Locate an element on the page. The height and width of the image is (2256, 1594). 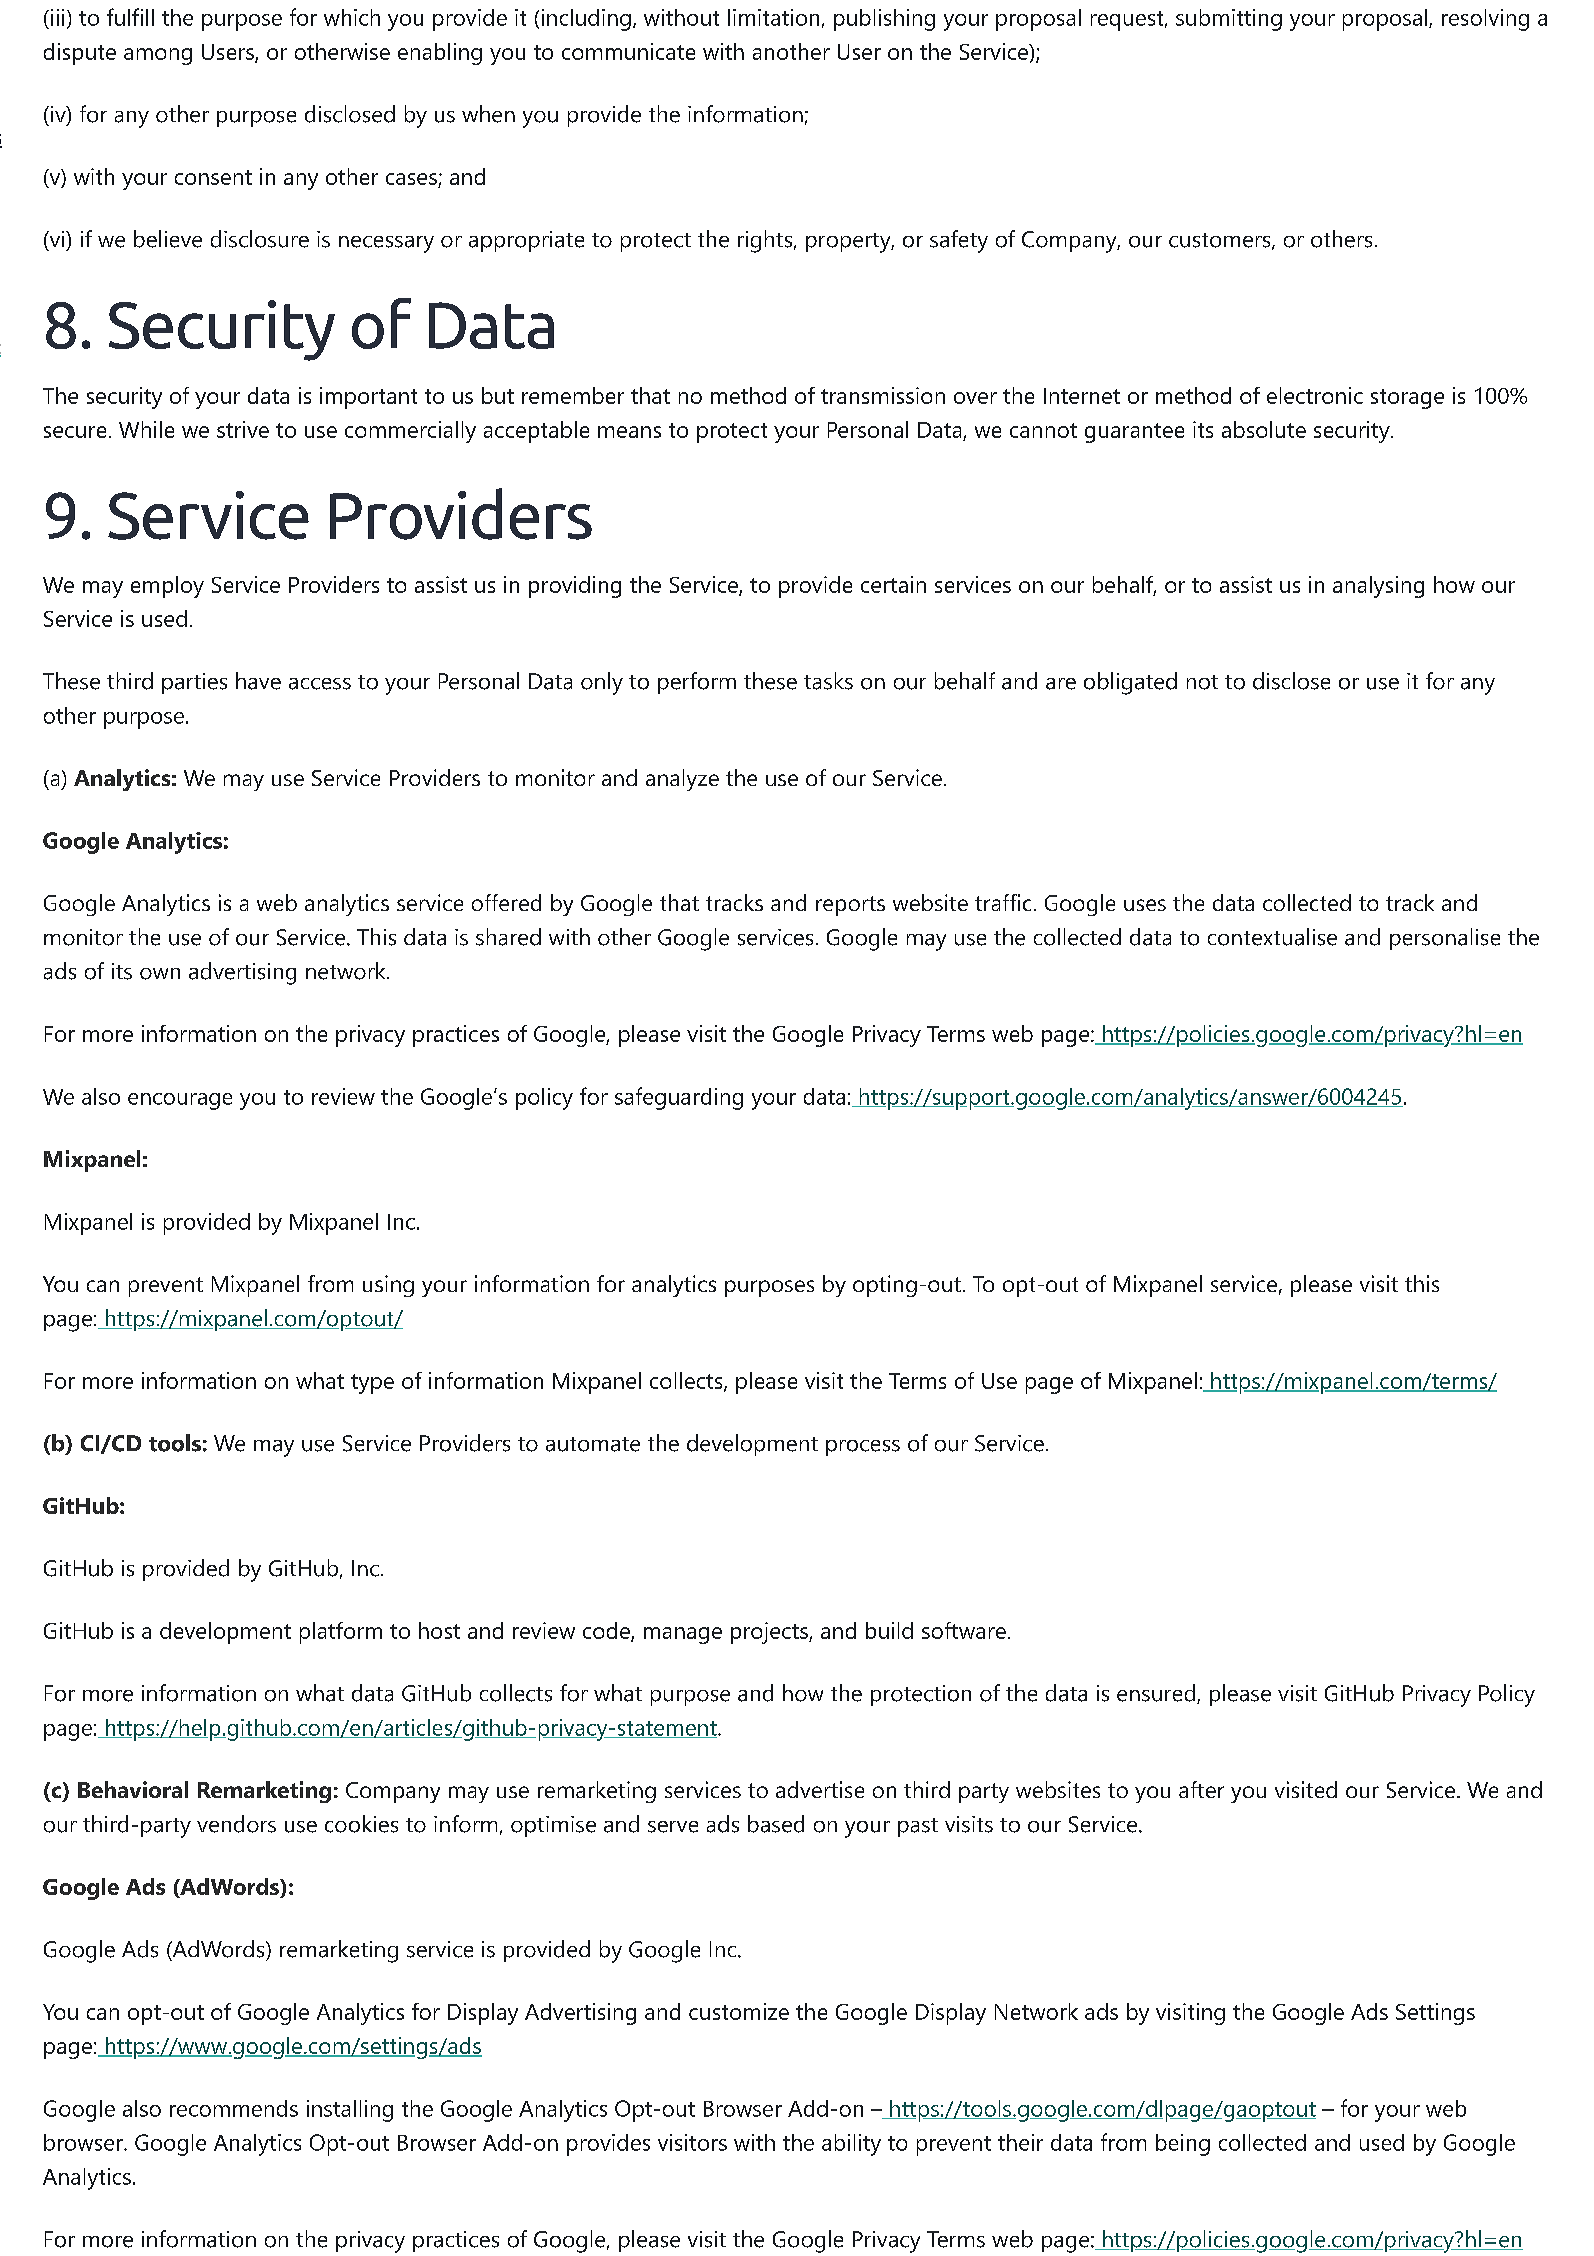
request is located at coordinates (1127, 21).
